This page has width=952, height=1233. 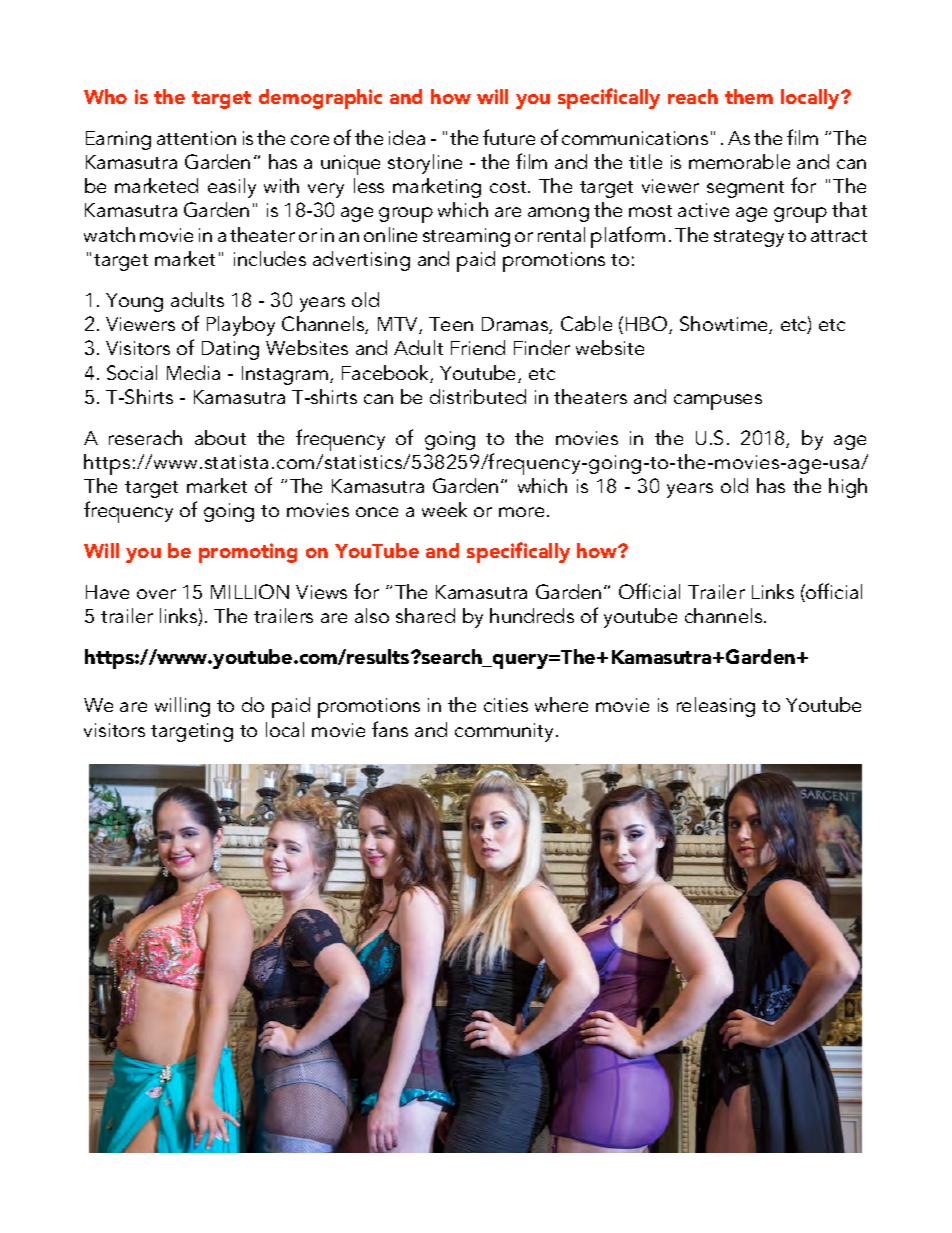 What do you see at coordinates (509, 137) in the page?
I see `future` at bounding box center [509, 137].
